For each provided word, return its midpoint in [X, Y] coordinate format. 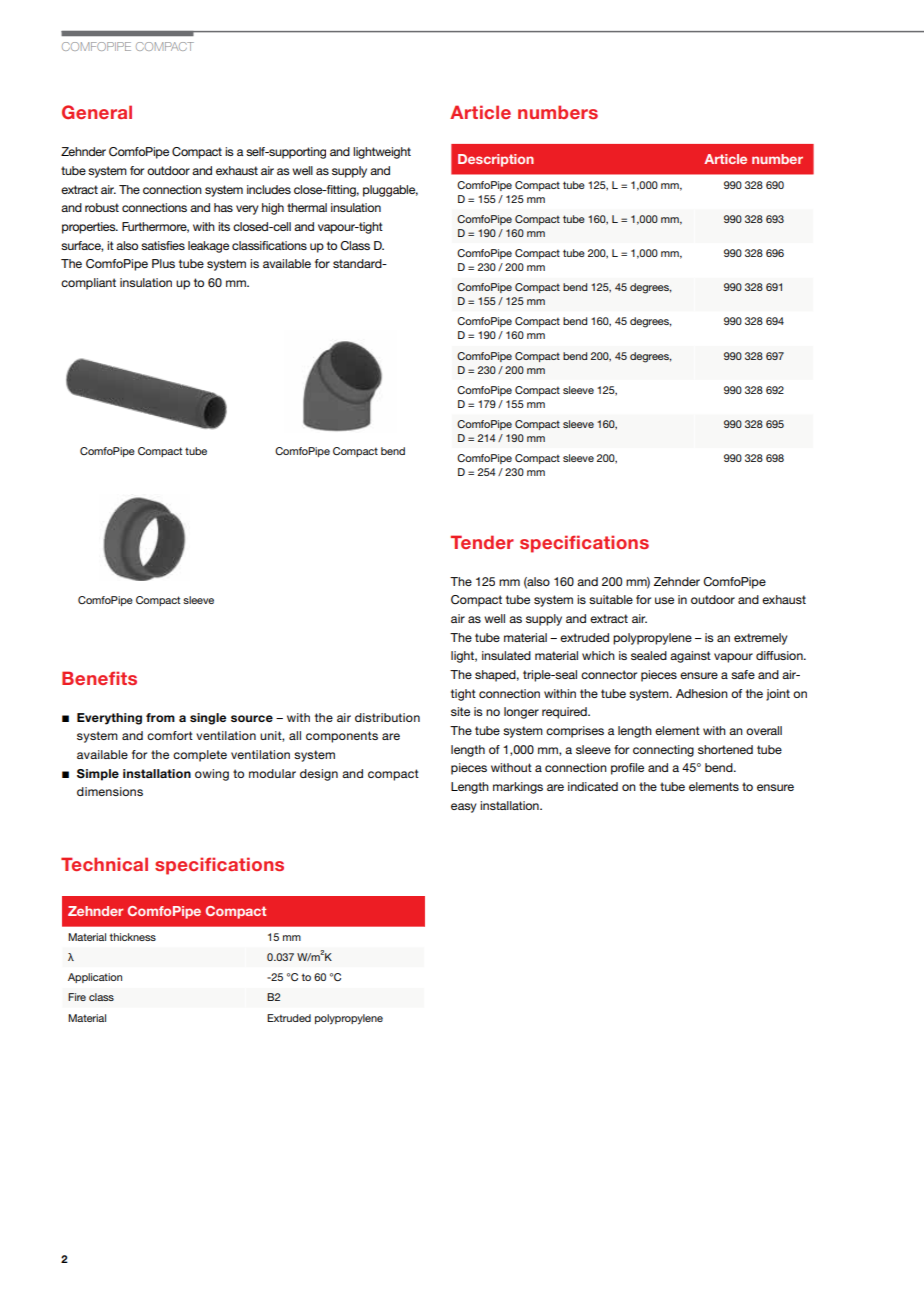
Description [496, 160]
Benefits [99, 678]
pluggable [390, 191]
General [97, 112]
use [664, 600]
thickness [132, 937]
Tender [482, 542]
